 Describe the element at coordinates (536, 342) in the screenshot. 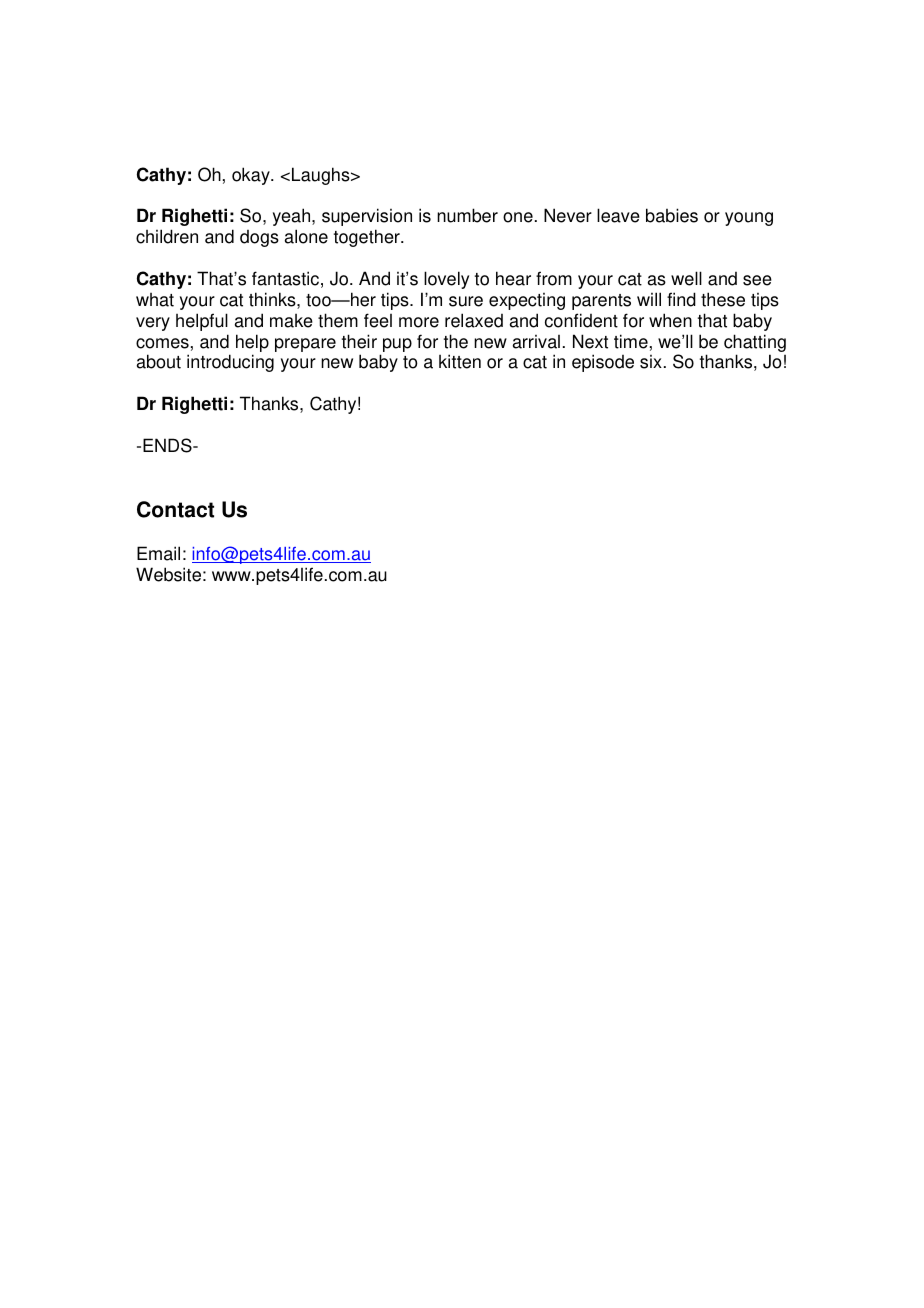

I see `arrival` at that location.
